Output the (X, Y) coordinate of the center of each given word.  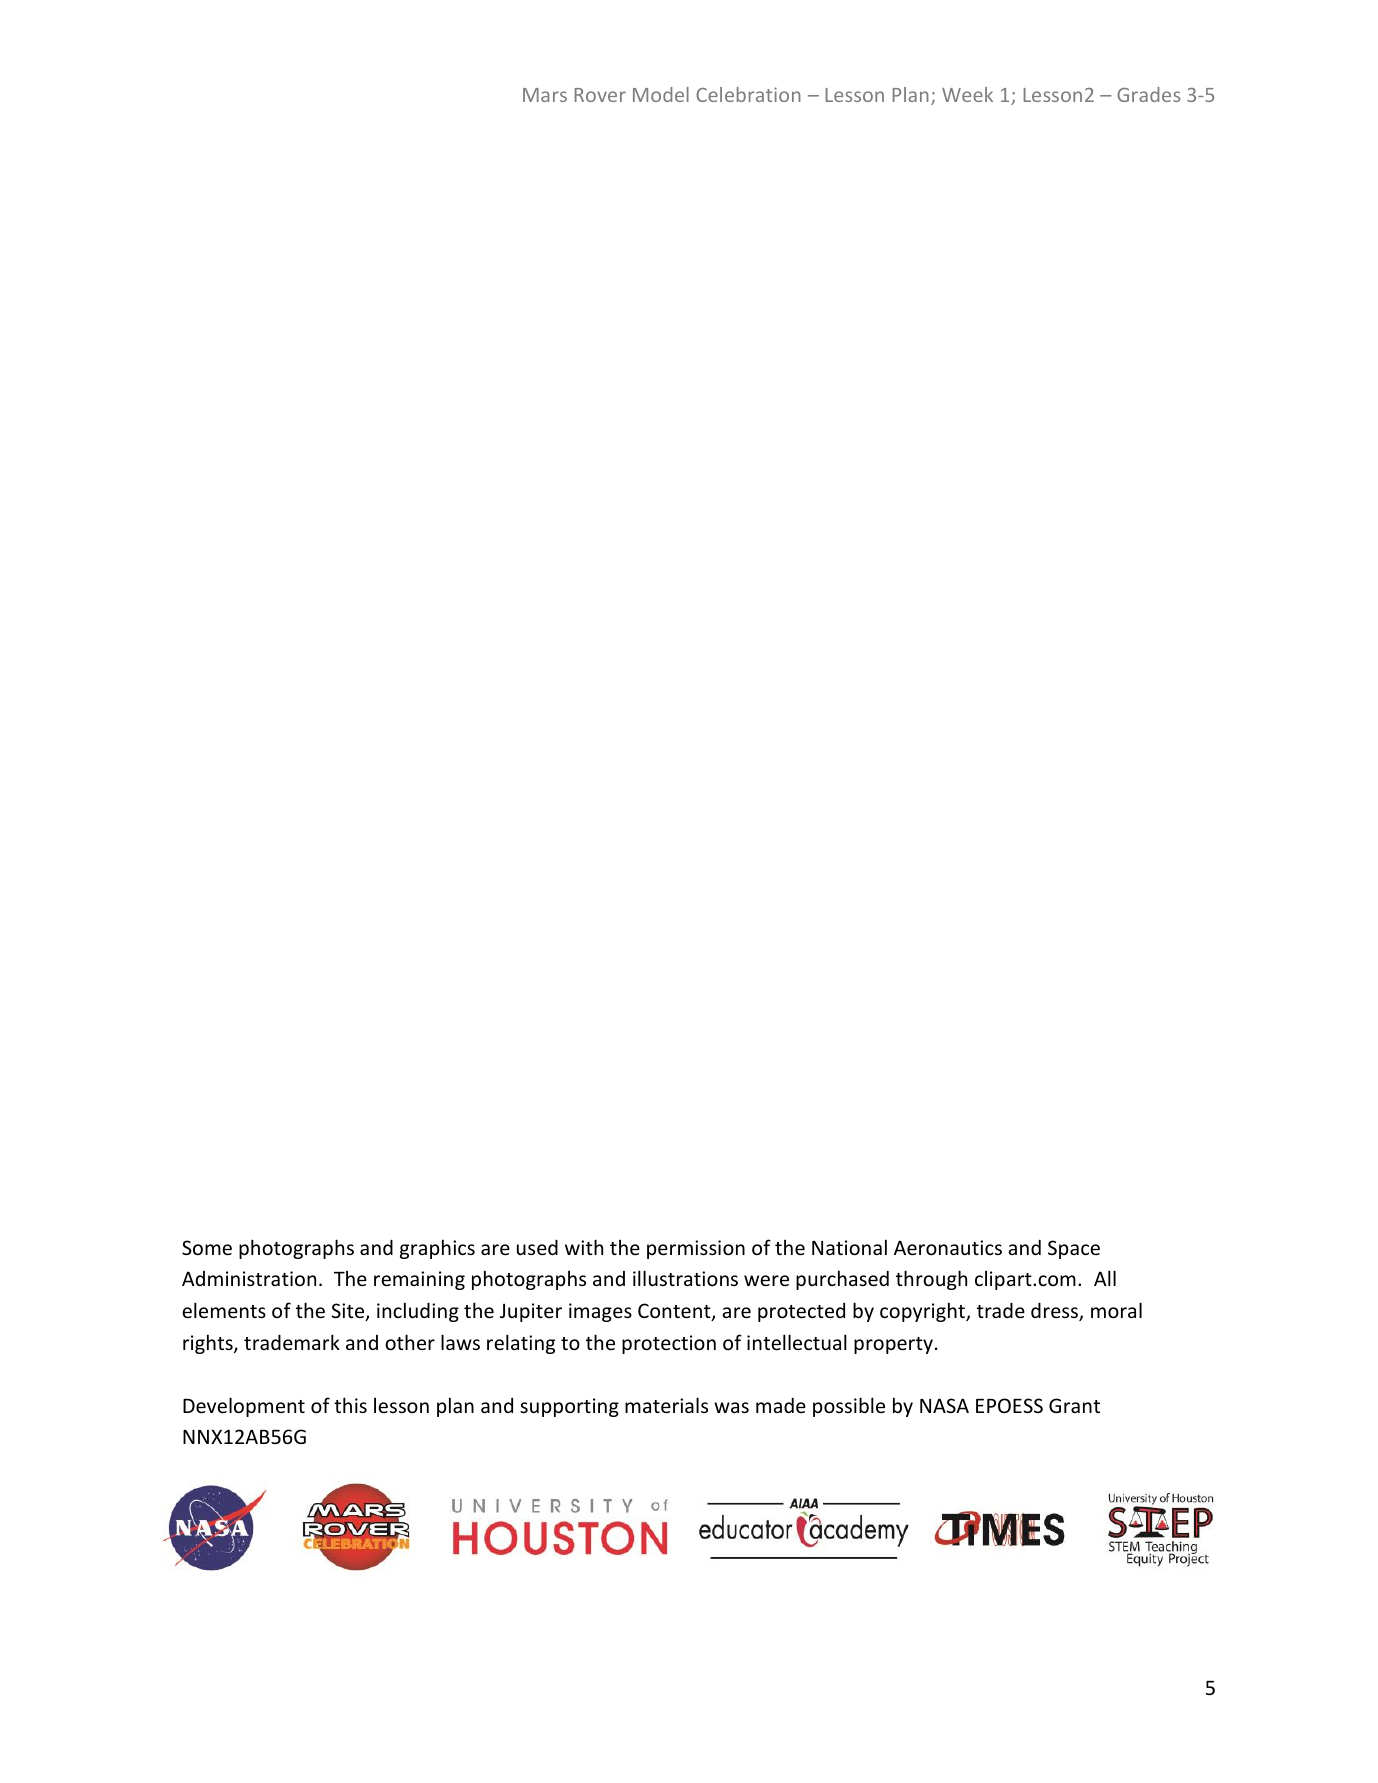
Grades (1148, 94)
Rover (600, 95)
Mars (545, 95)
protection (669, 1344)
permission (696, 1249)
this (350, 1405)
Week (967, 94)
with (584, 1247)
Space (1074, 1249)
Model (661, 94)
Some (207, 1247)
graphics (437, 1249)
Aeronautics (948, 1247)
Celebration (748, 94)
